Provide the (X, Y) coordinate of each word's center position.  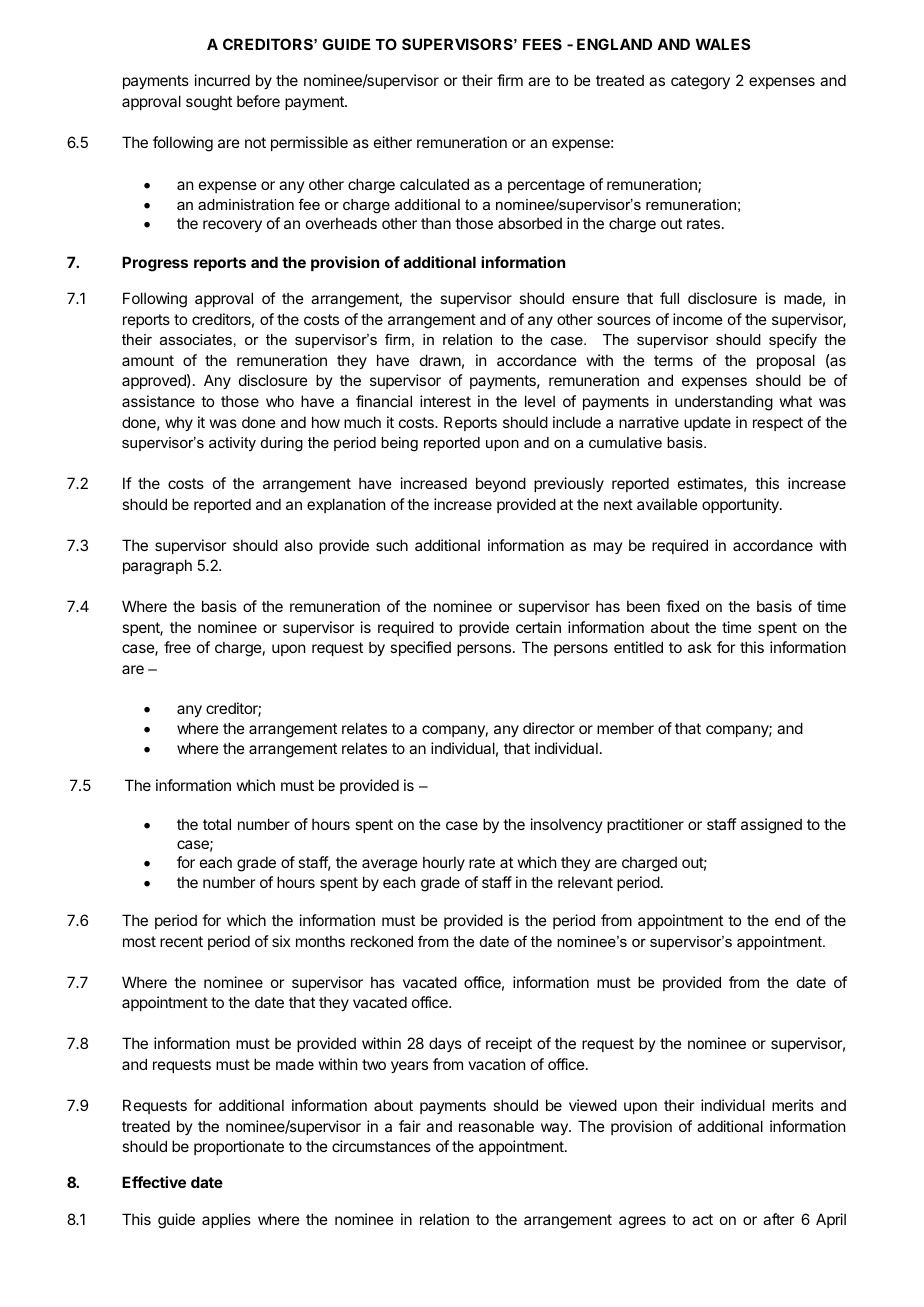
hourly (444, 864)
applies (226, 1220)
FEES (542, 44)
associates (196, 339)
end (787, 920)
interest (445, 401)
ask (700, 647)
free (177, 647)
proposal (786, 361)
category (700, 82)
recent (181, 941)
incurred (222, 80)
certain (538, 627)
